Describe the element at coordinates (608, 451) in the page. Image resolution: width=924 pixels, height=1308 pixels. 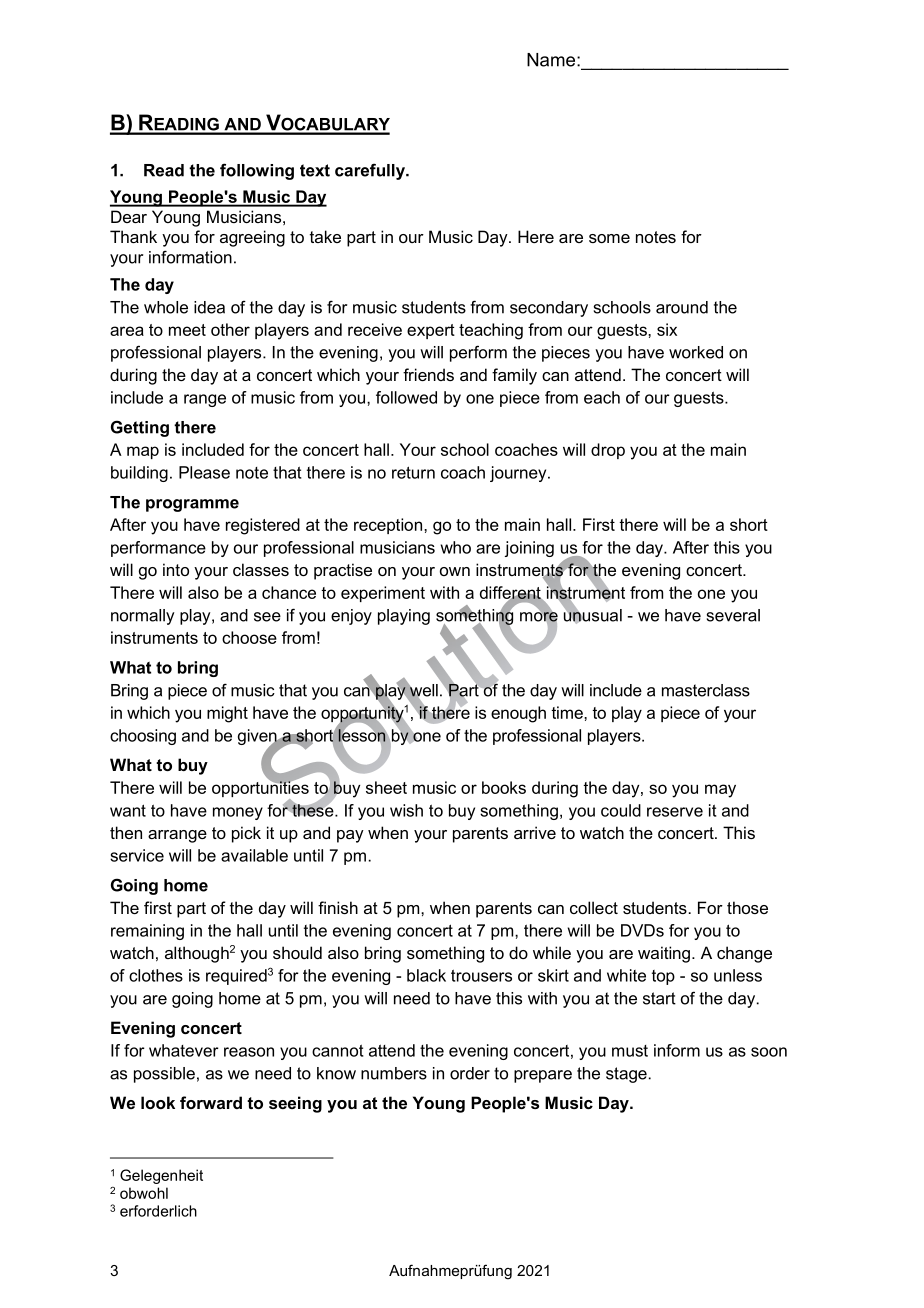
I see `drop` at that location.
